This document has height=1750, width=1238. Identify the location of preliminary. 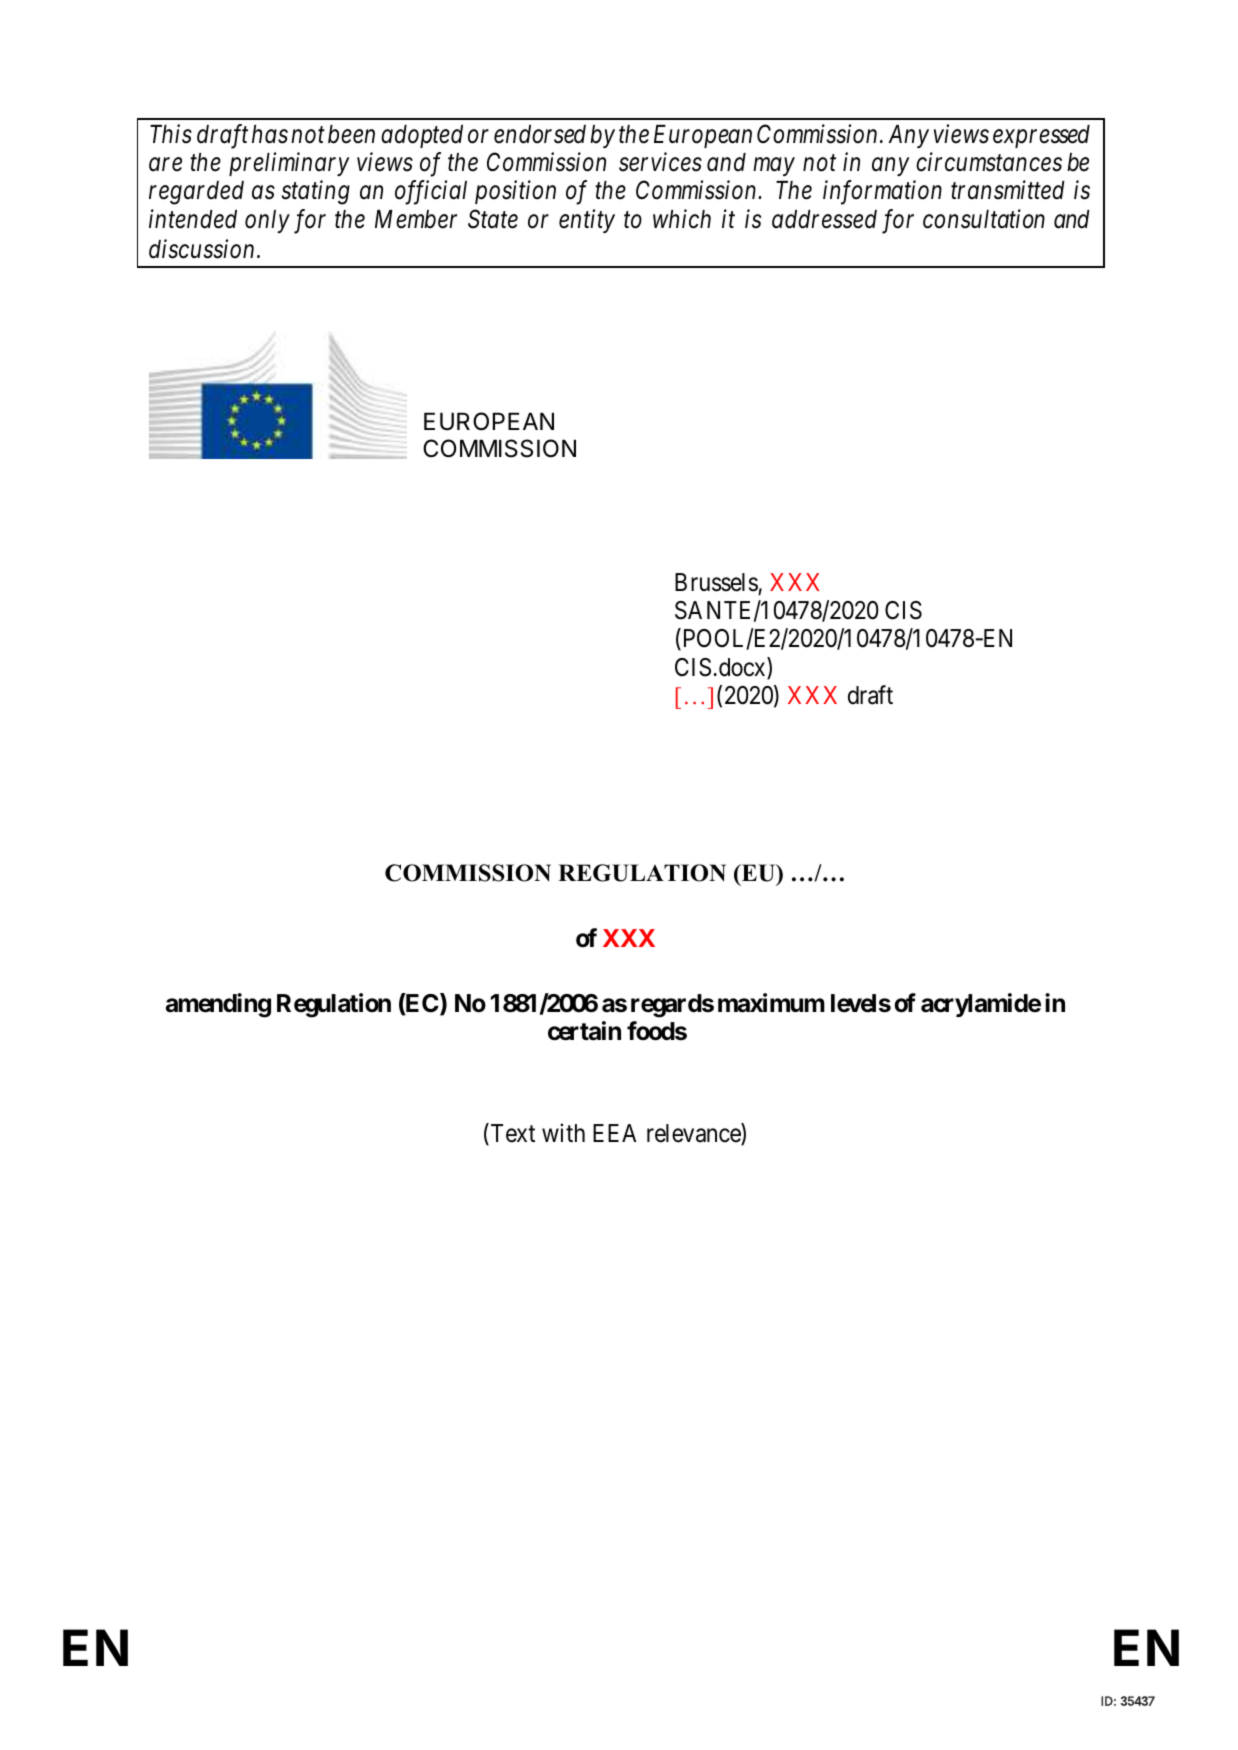
(289, 164).
